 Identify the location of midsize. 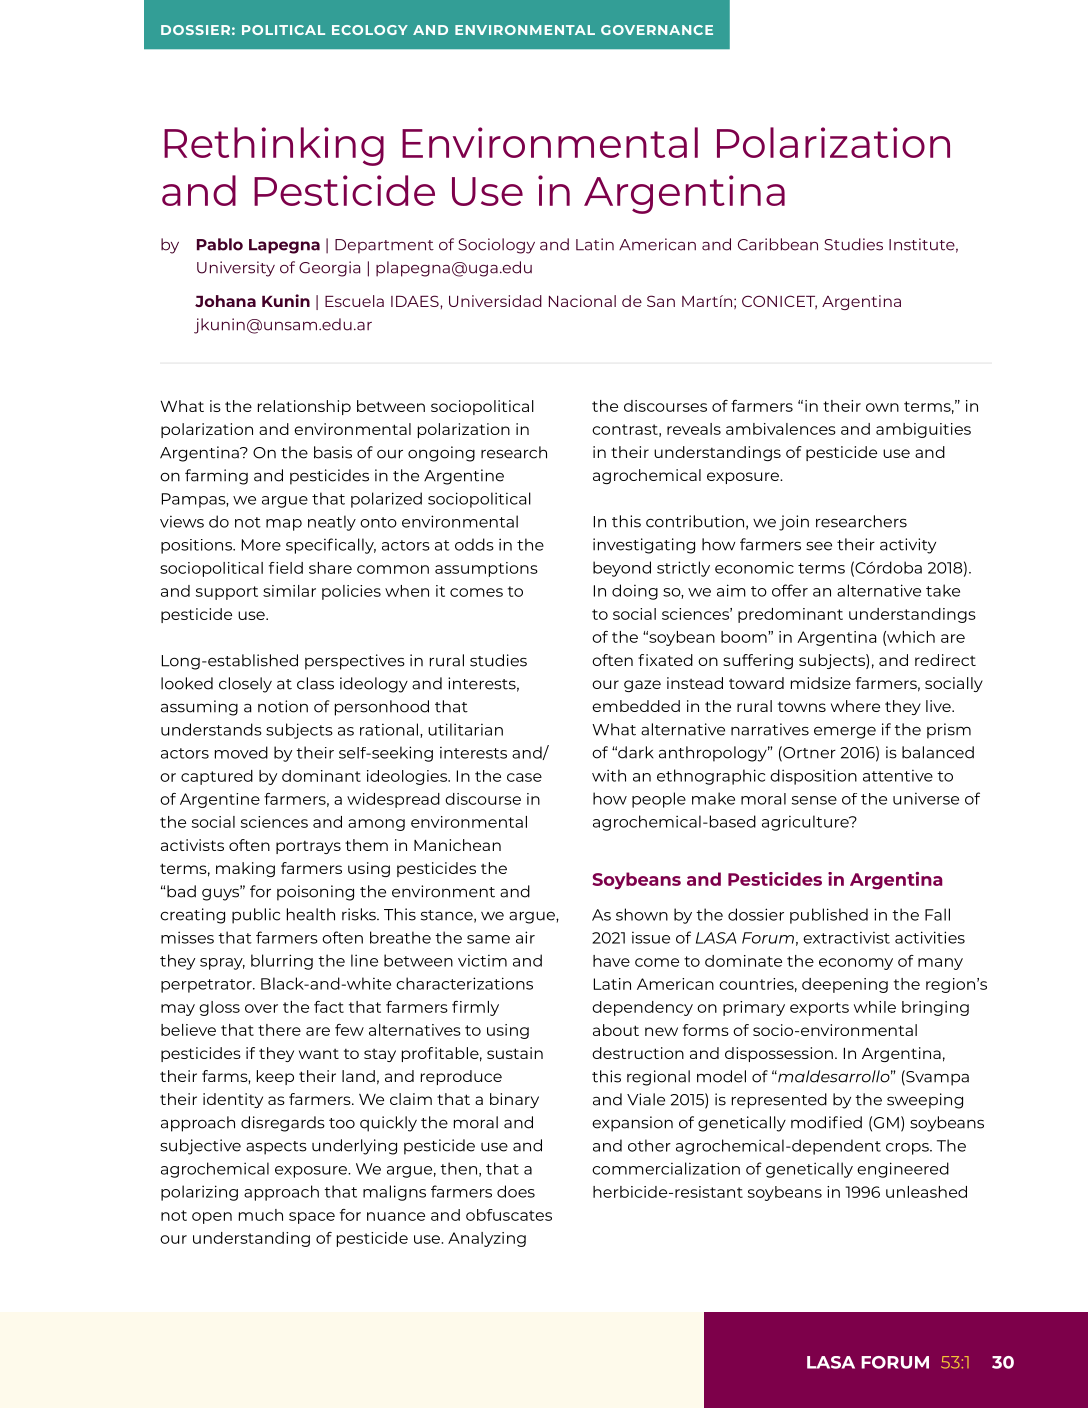
(821, 683).
